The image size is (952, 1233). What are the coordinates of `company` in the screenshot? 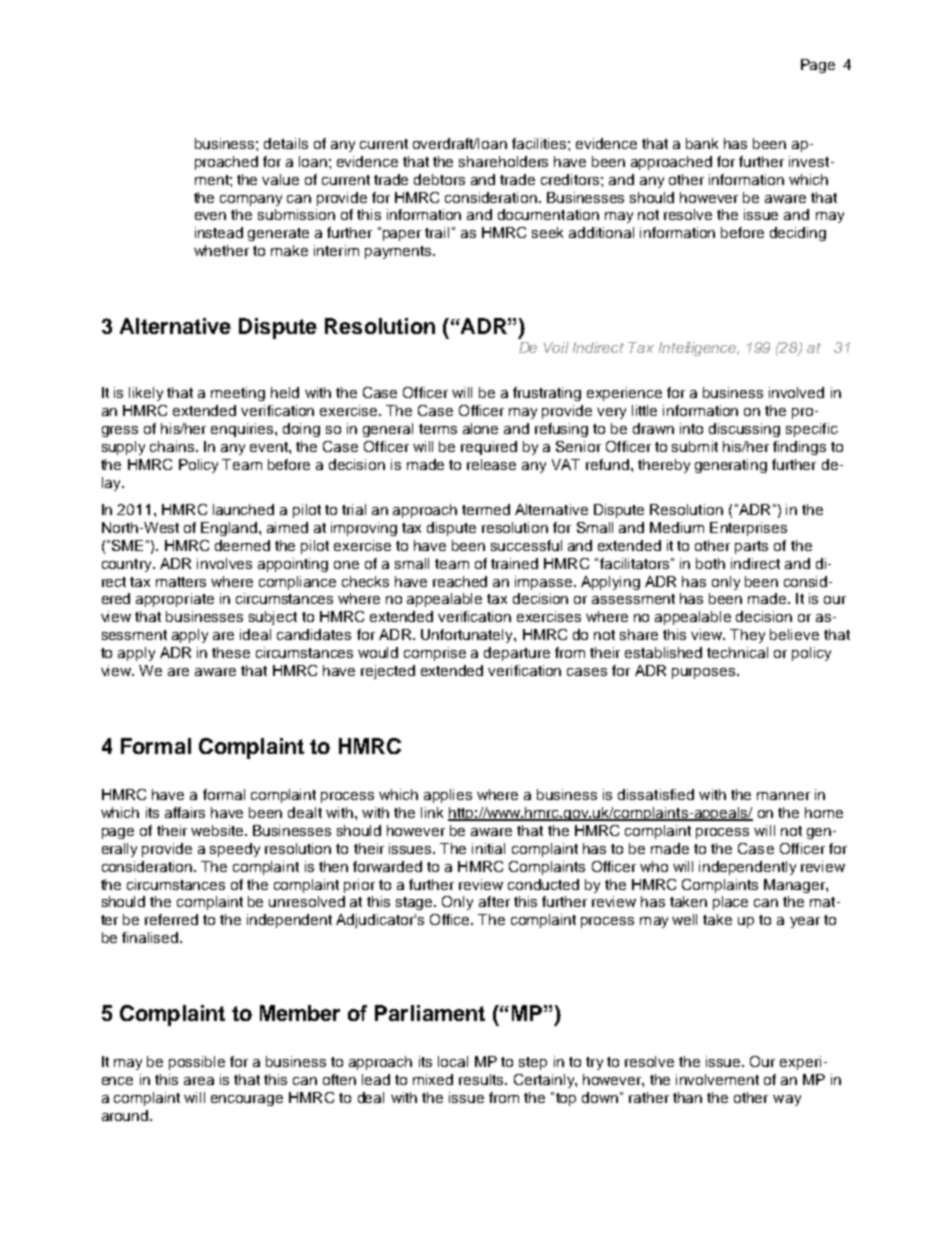 It's located at (251, 200).
